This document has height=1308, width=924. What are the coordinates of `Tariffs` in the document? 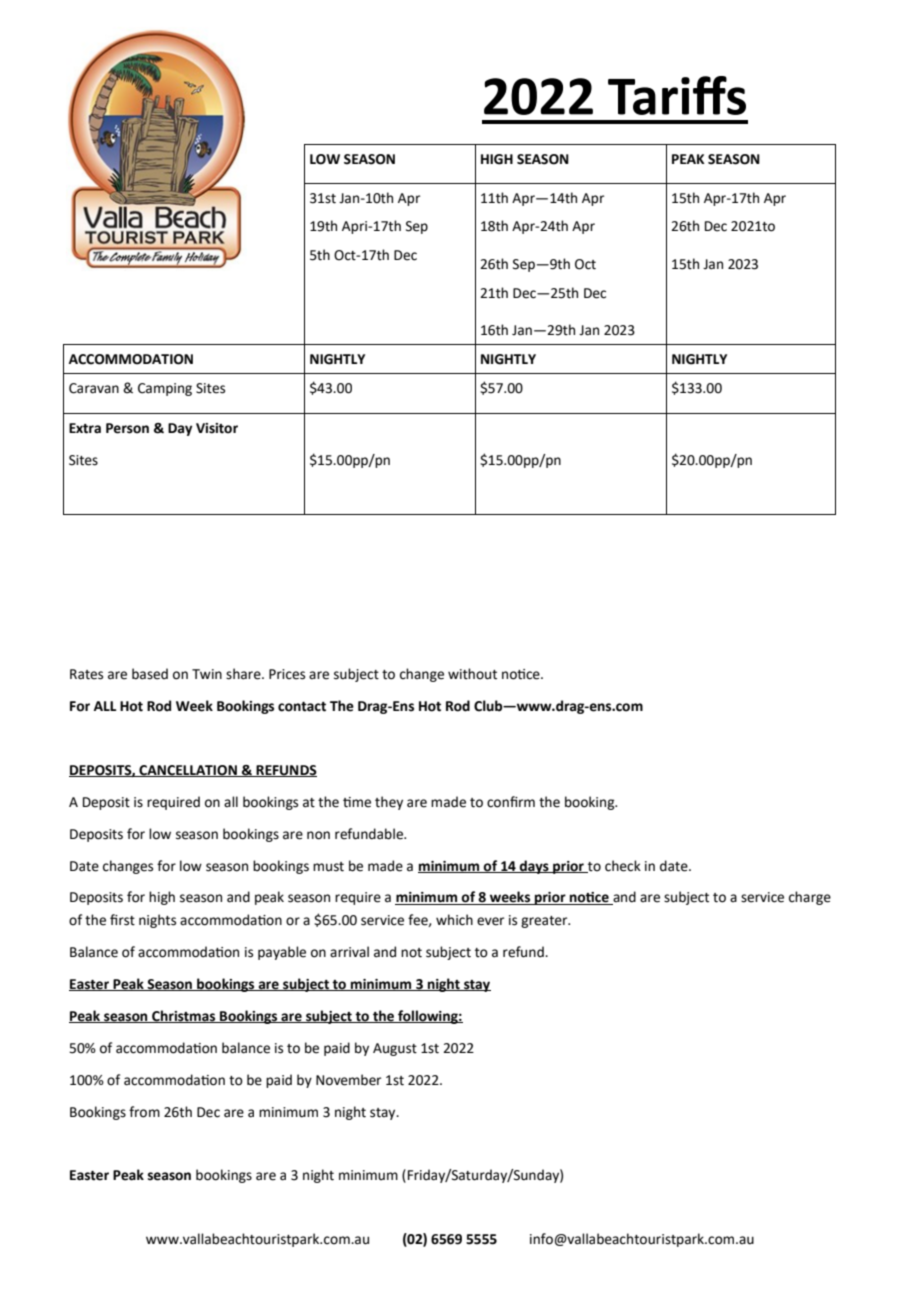 It's located at (677, 95).
